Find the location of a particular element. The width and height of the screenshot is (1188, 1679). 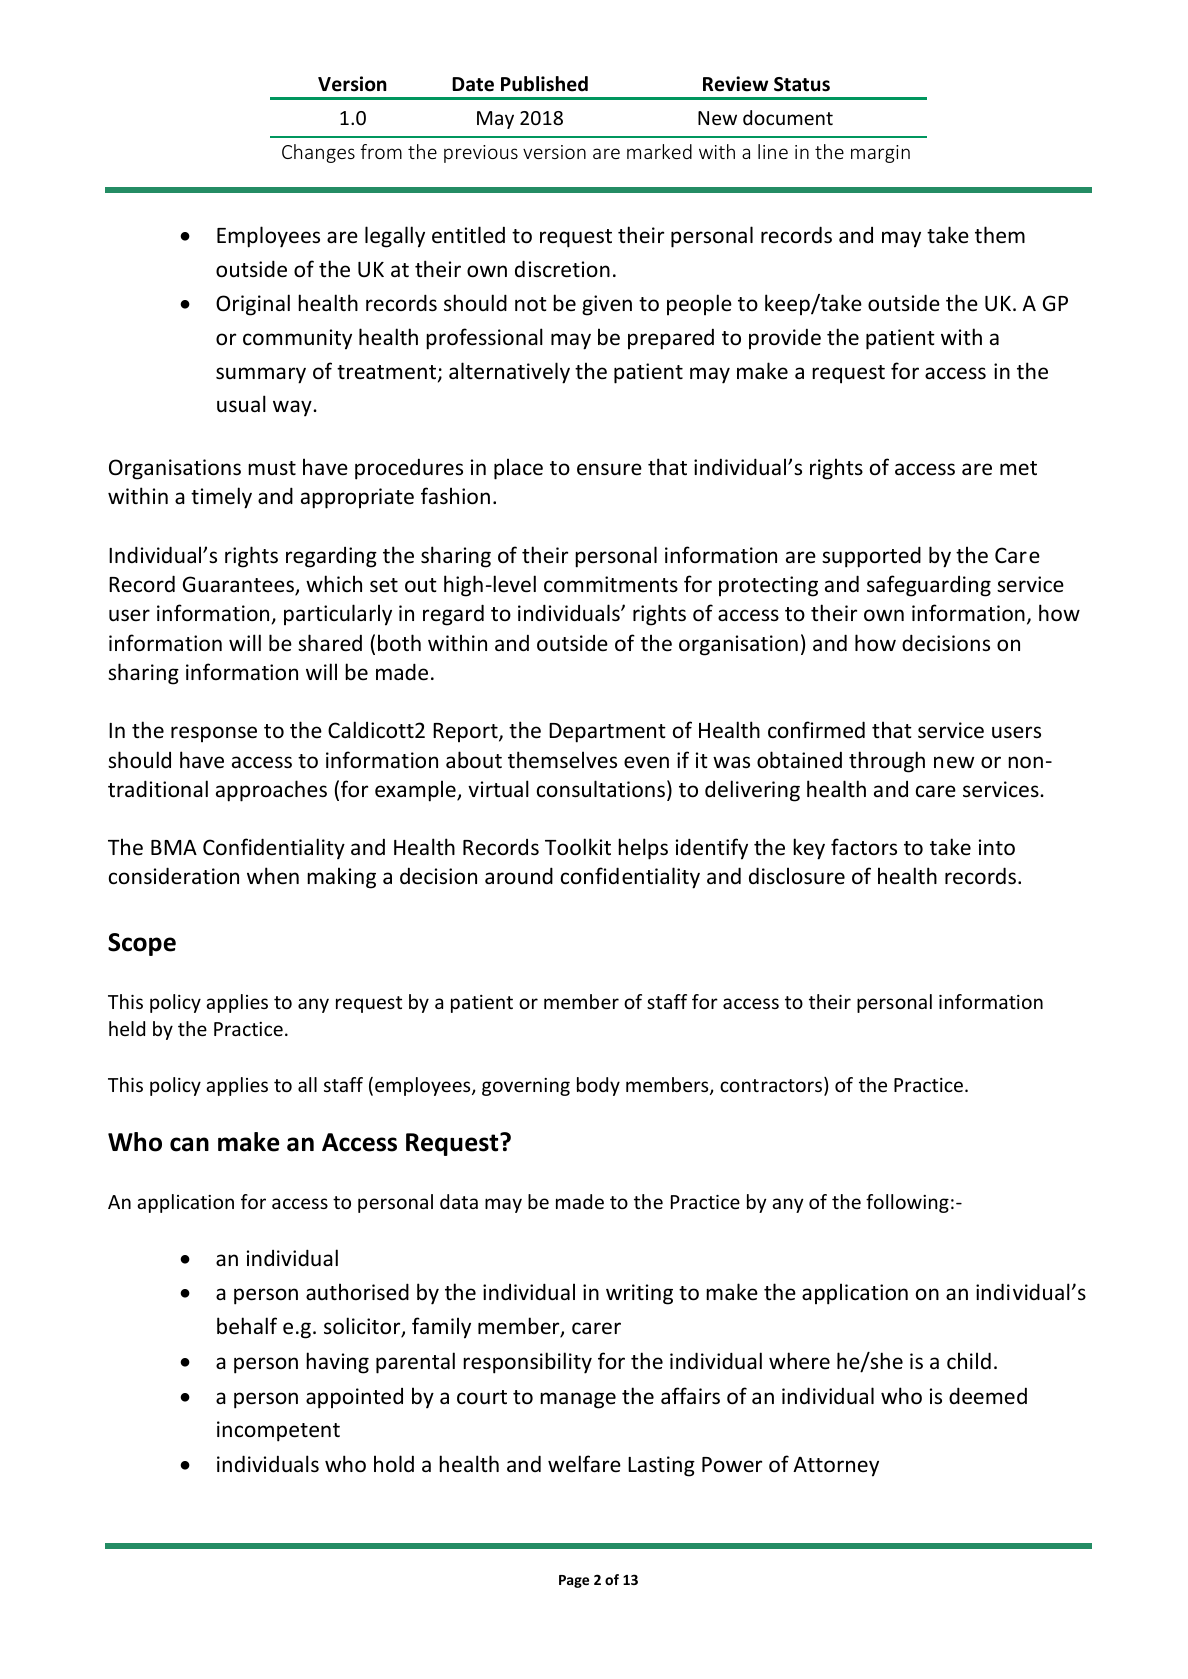

contractors is located at coordinates (771, 1085).
